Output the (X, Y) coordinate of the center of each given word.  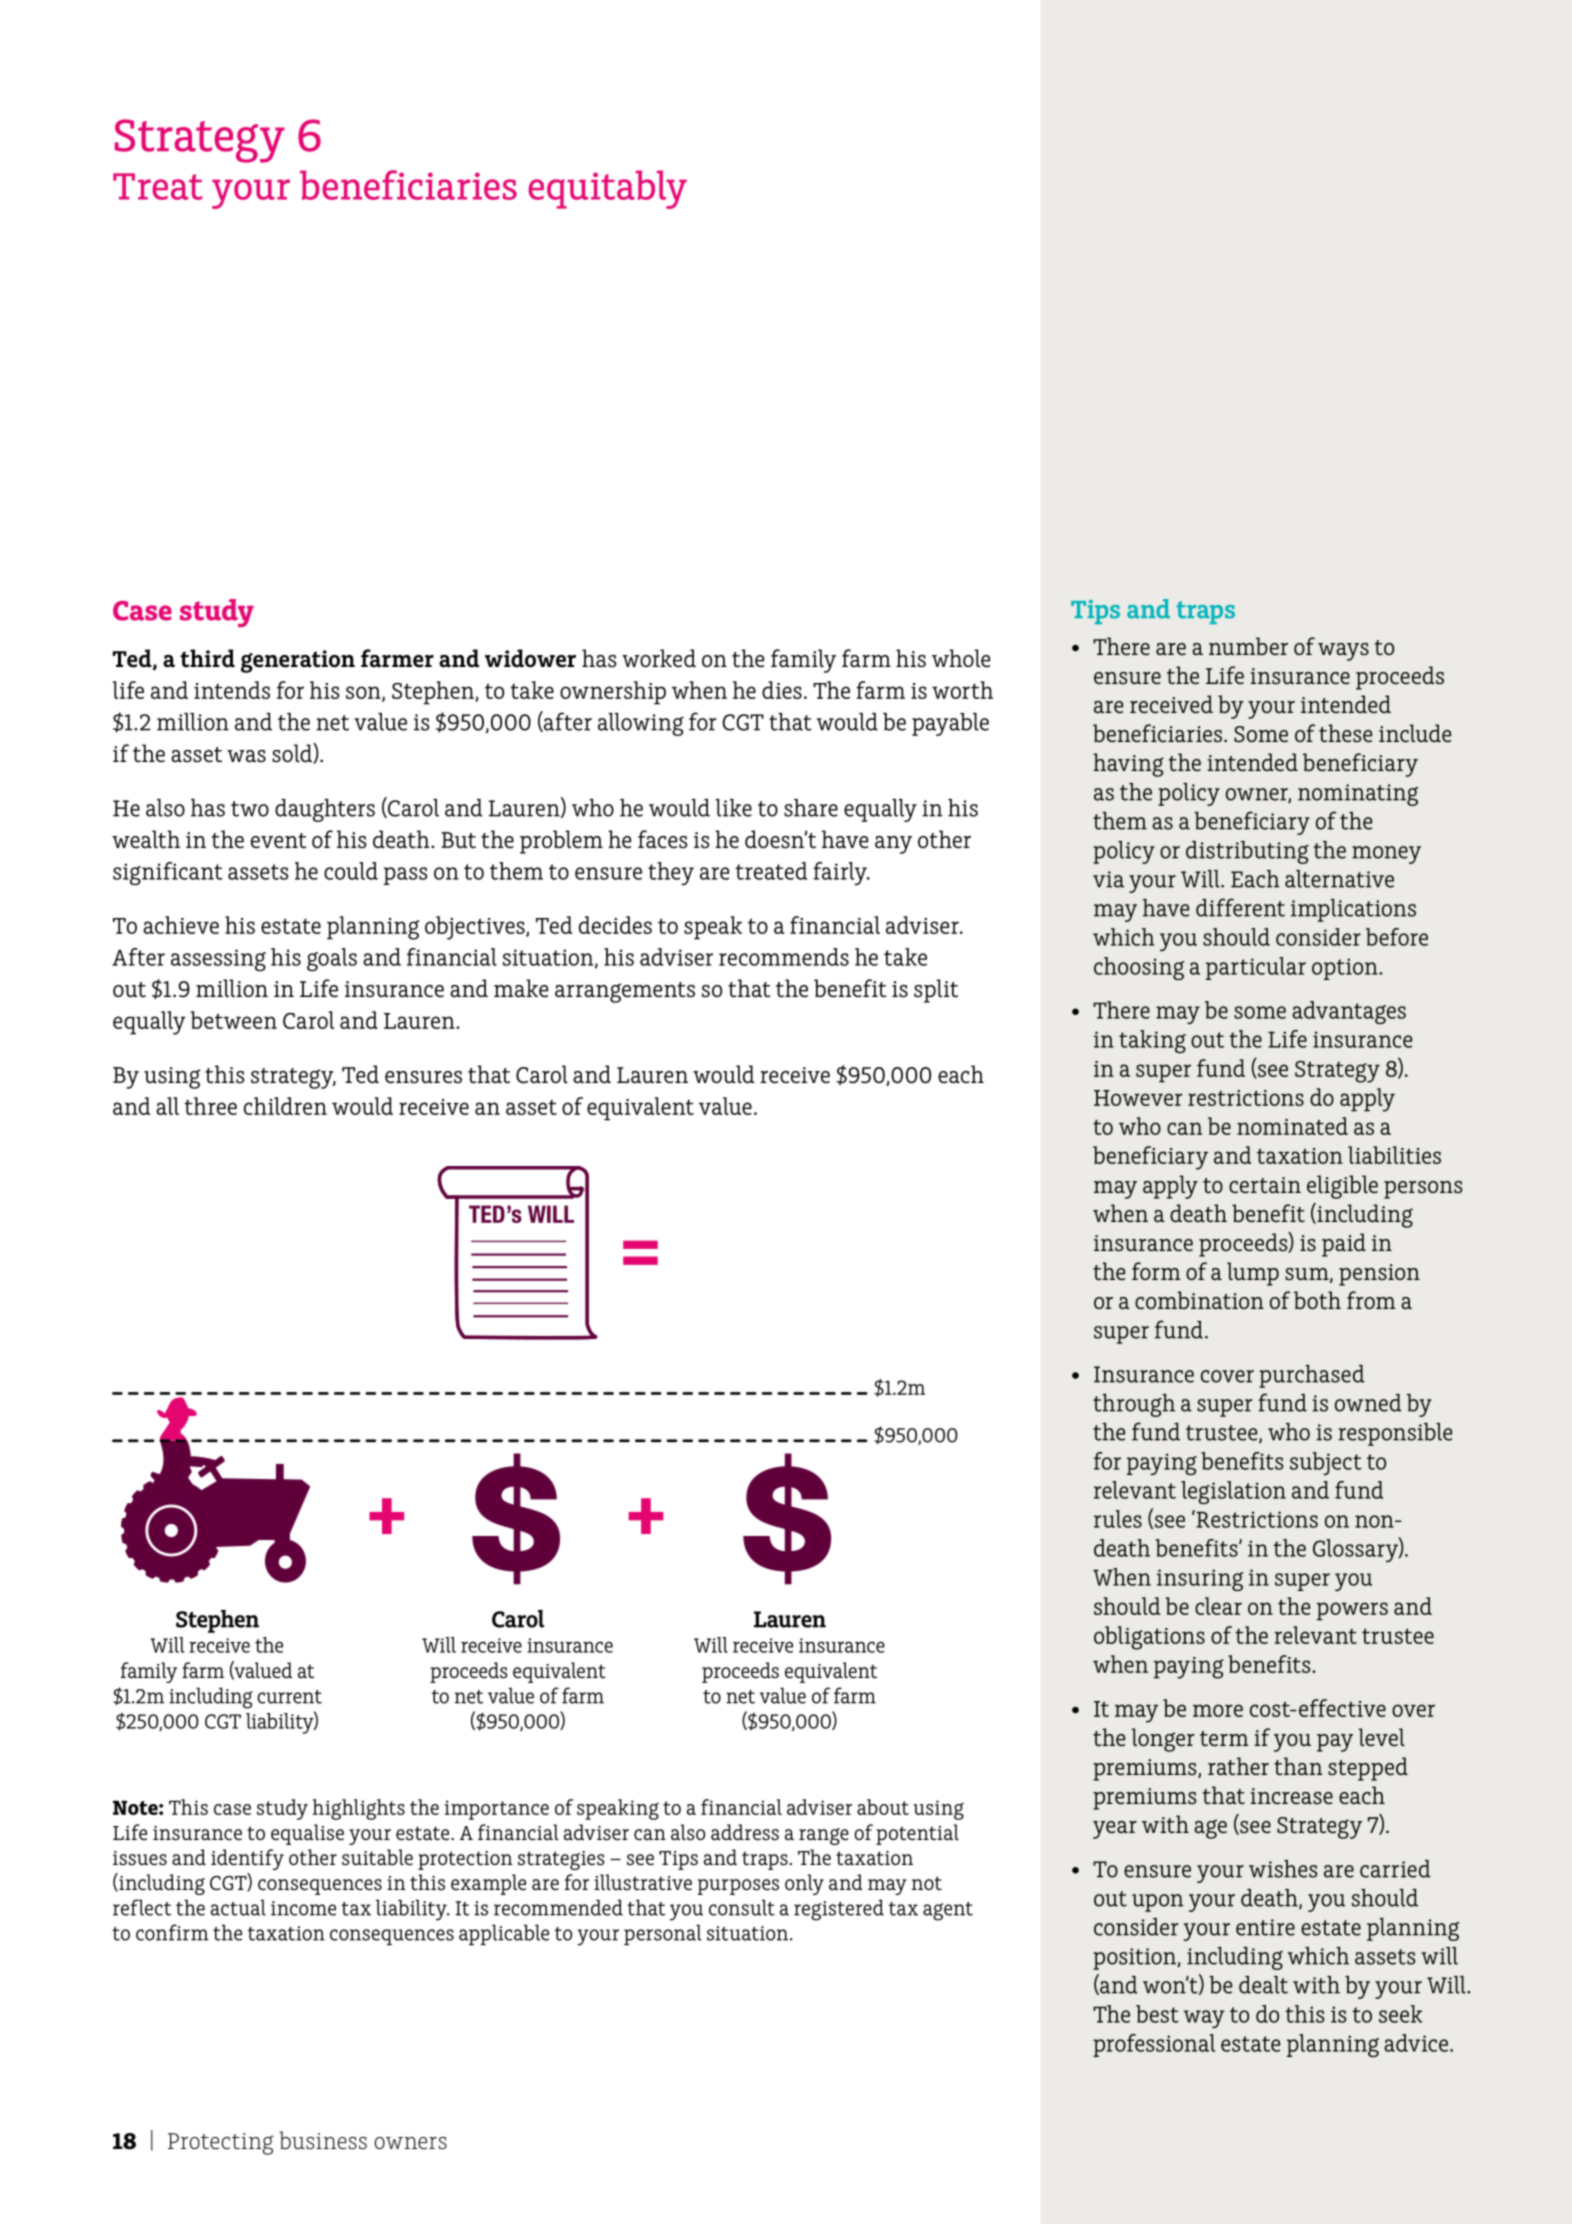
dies (782, 690)
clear (1218, 1606)
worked (659, 658)
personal (663, 1935)
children (285, 1106)
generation (298, 661)
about (883, 1807)
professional (1154, 2045)
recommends (784, 957)
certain (1265, 1185)
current (289, 1697)
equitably (607, 189)
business (323, 2140)
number (1248, 646)
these (1345, 733)
